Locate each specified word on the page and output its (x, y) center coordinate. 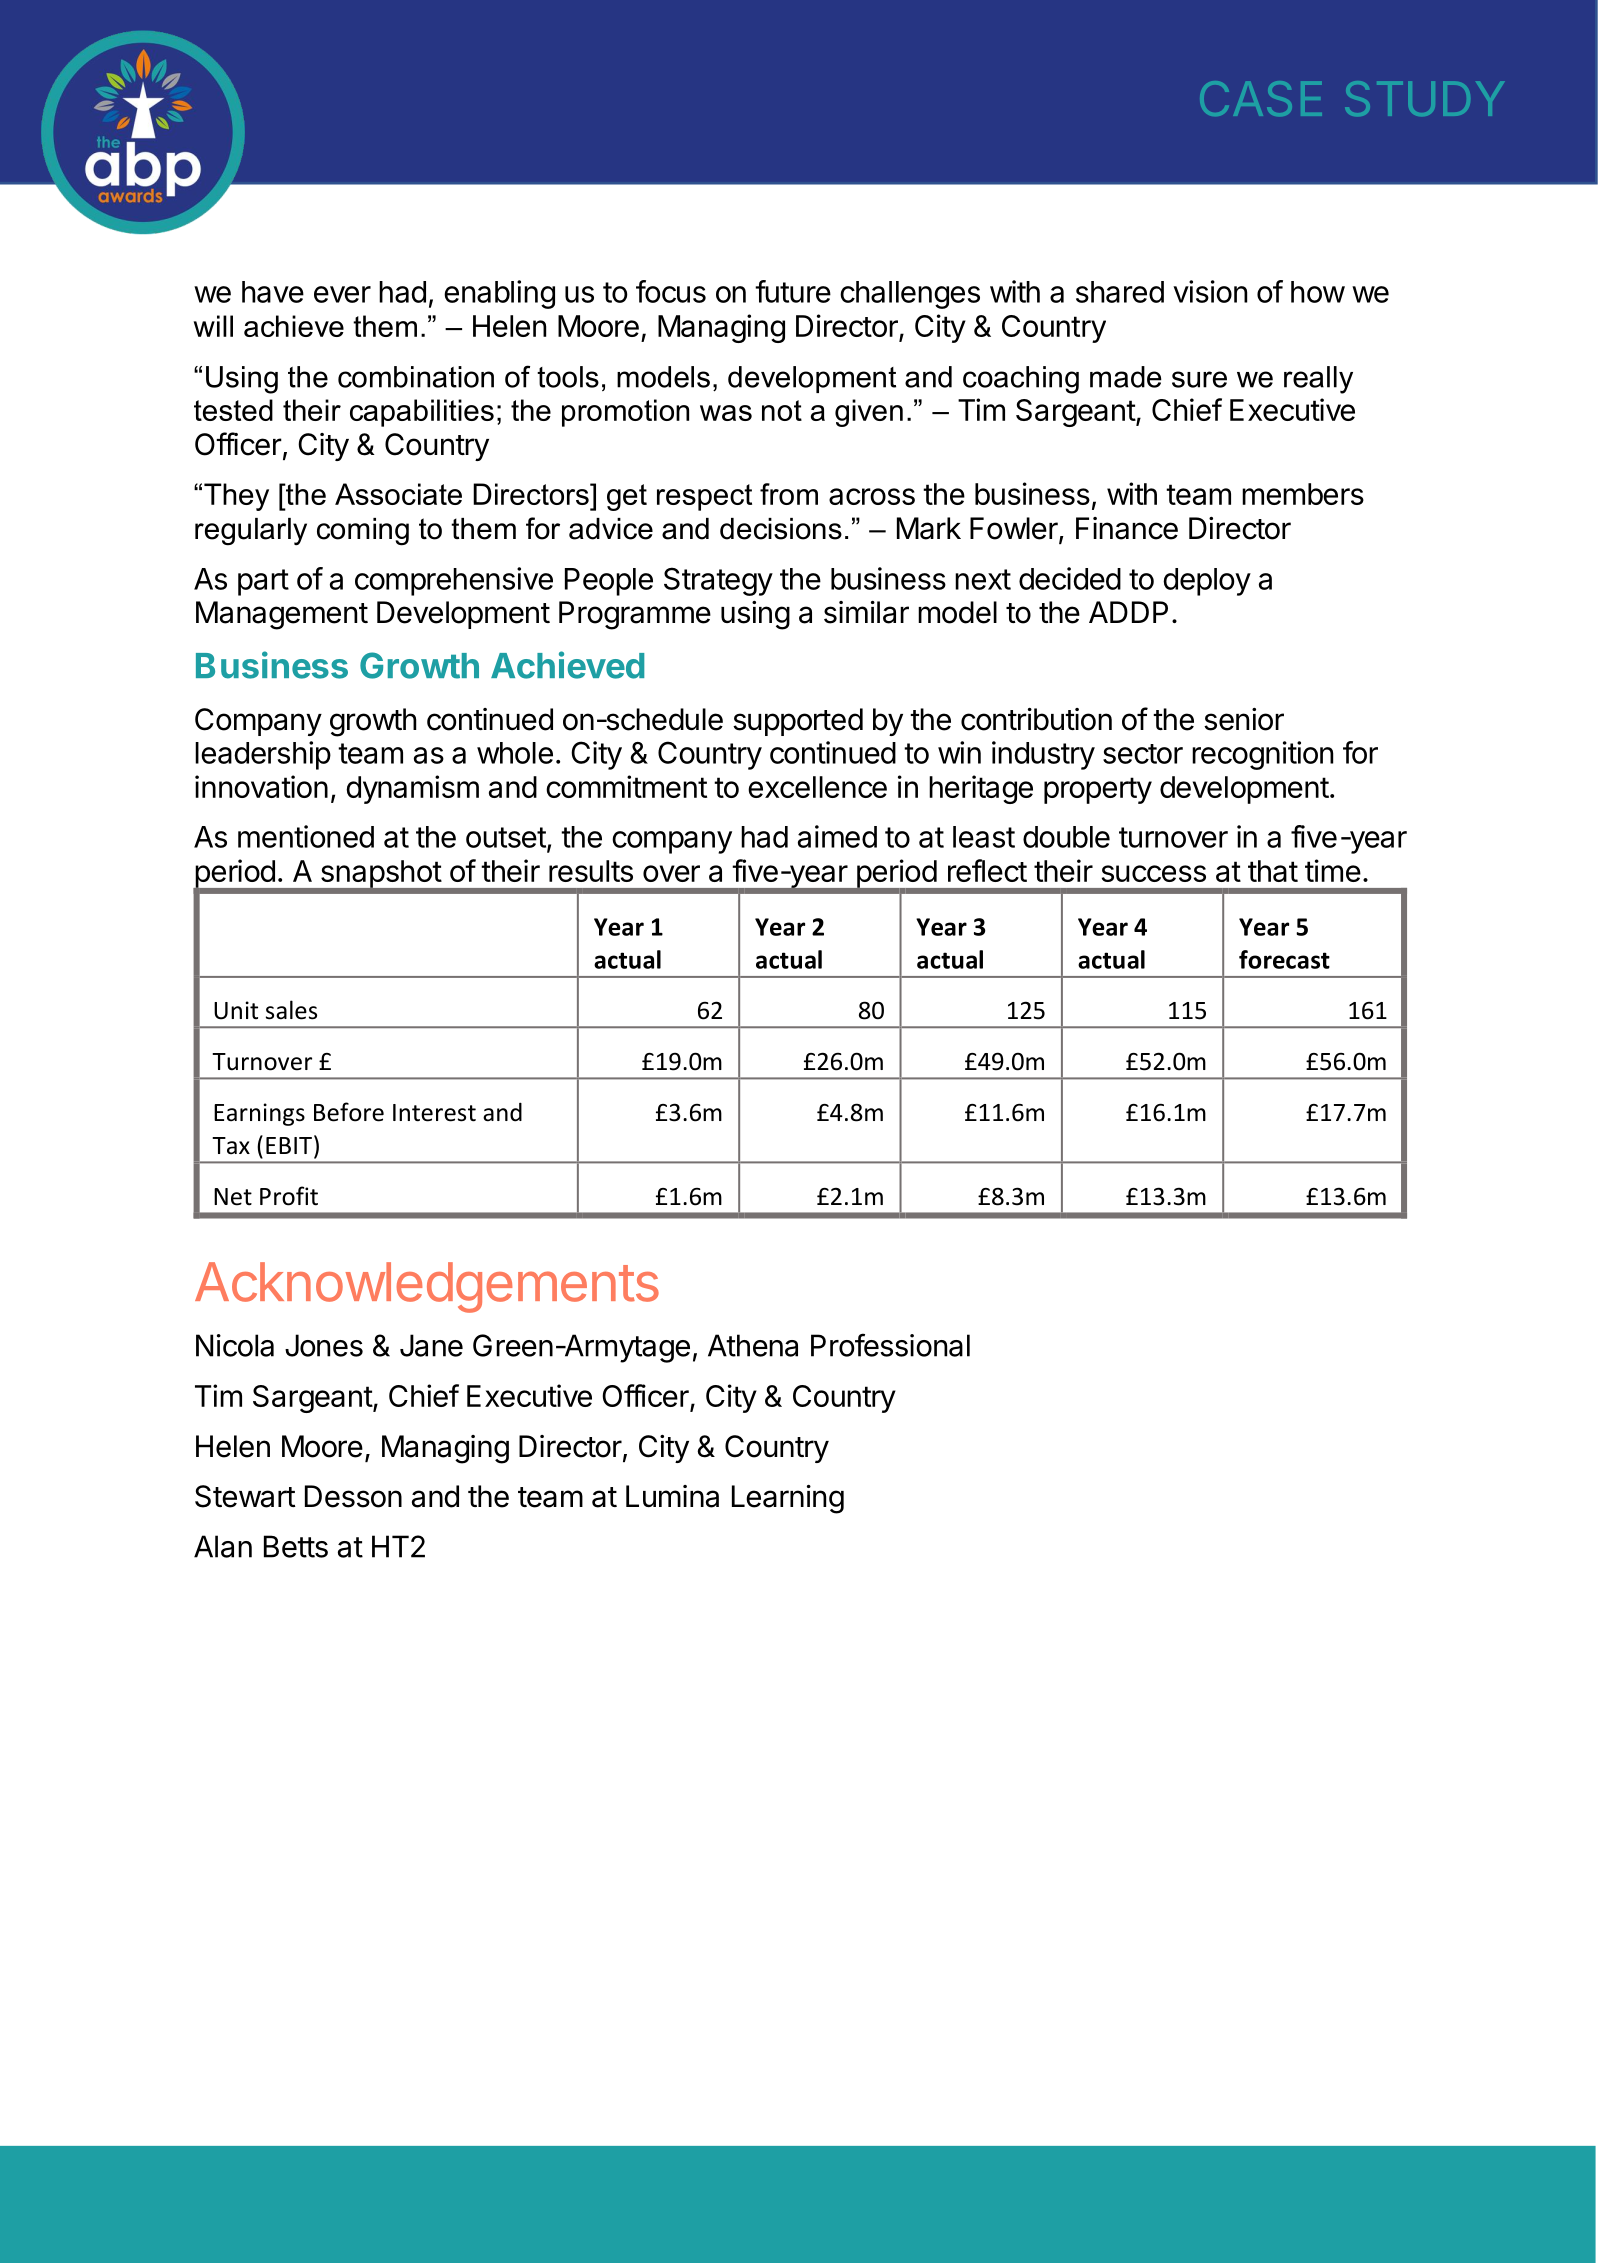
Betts (296, 1546)
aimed (837, 836)
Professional (890, 1345)
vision (1210, 291)
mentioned (306, 836)
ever (342, 294)
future (793, 291)
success (1154, 873)
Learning (788, 1499)
